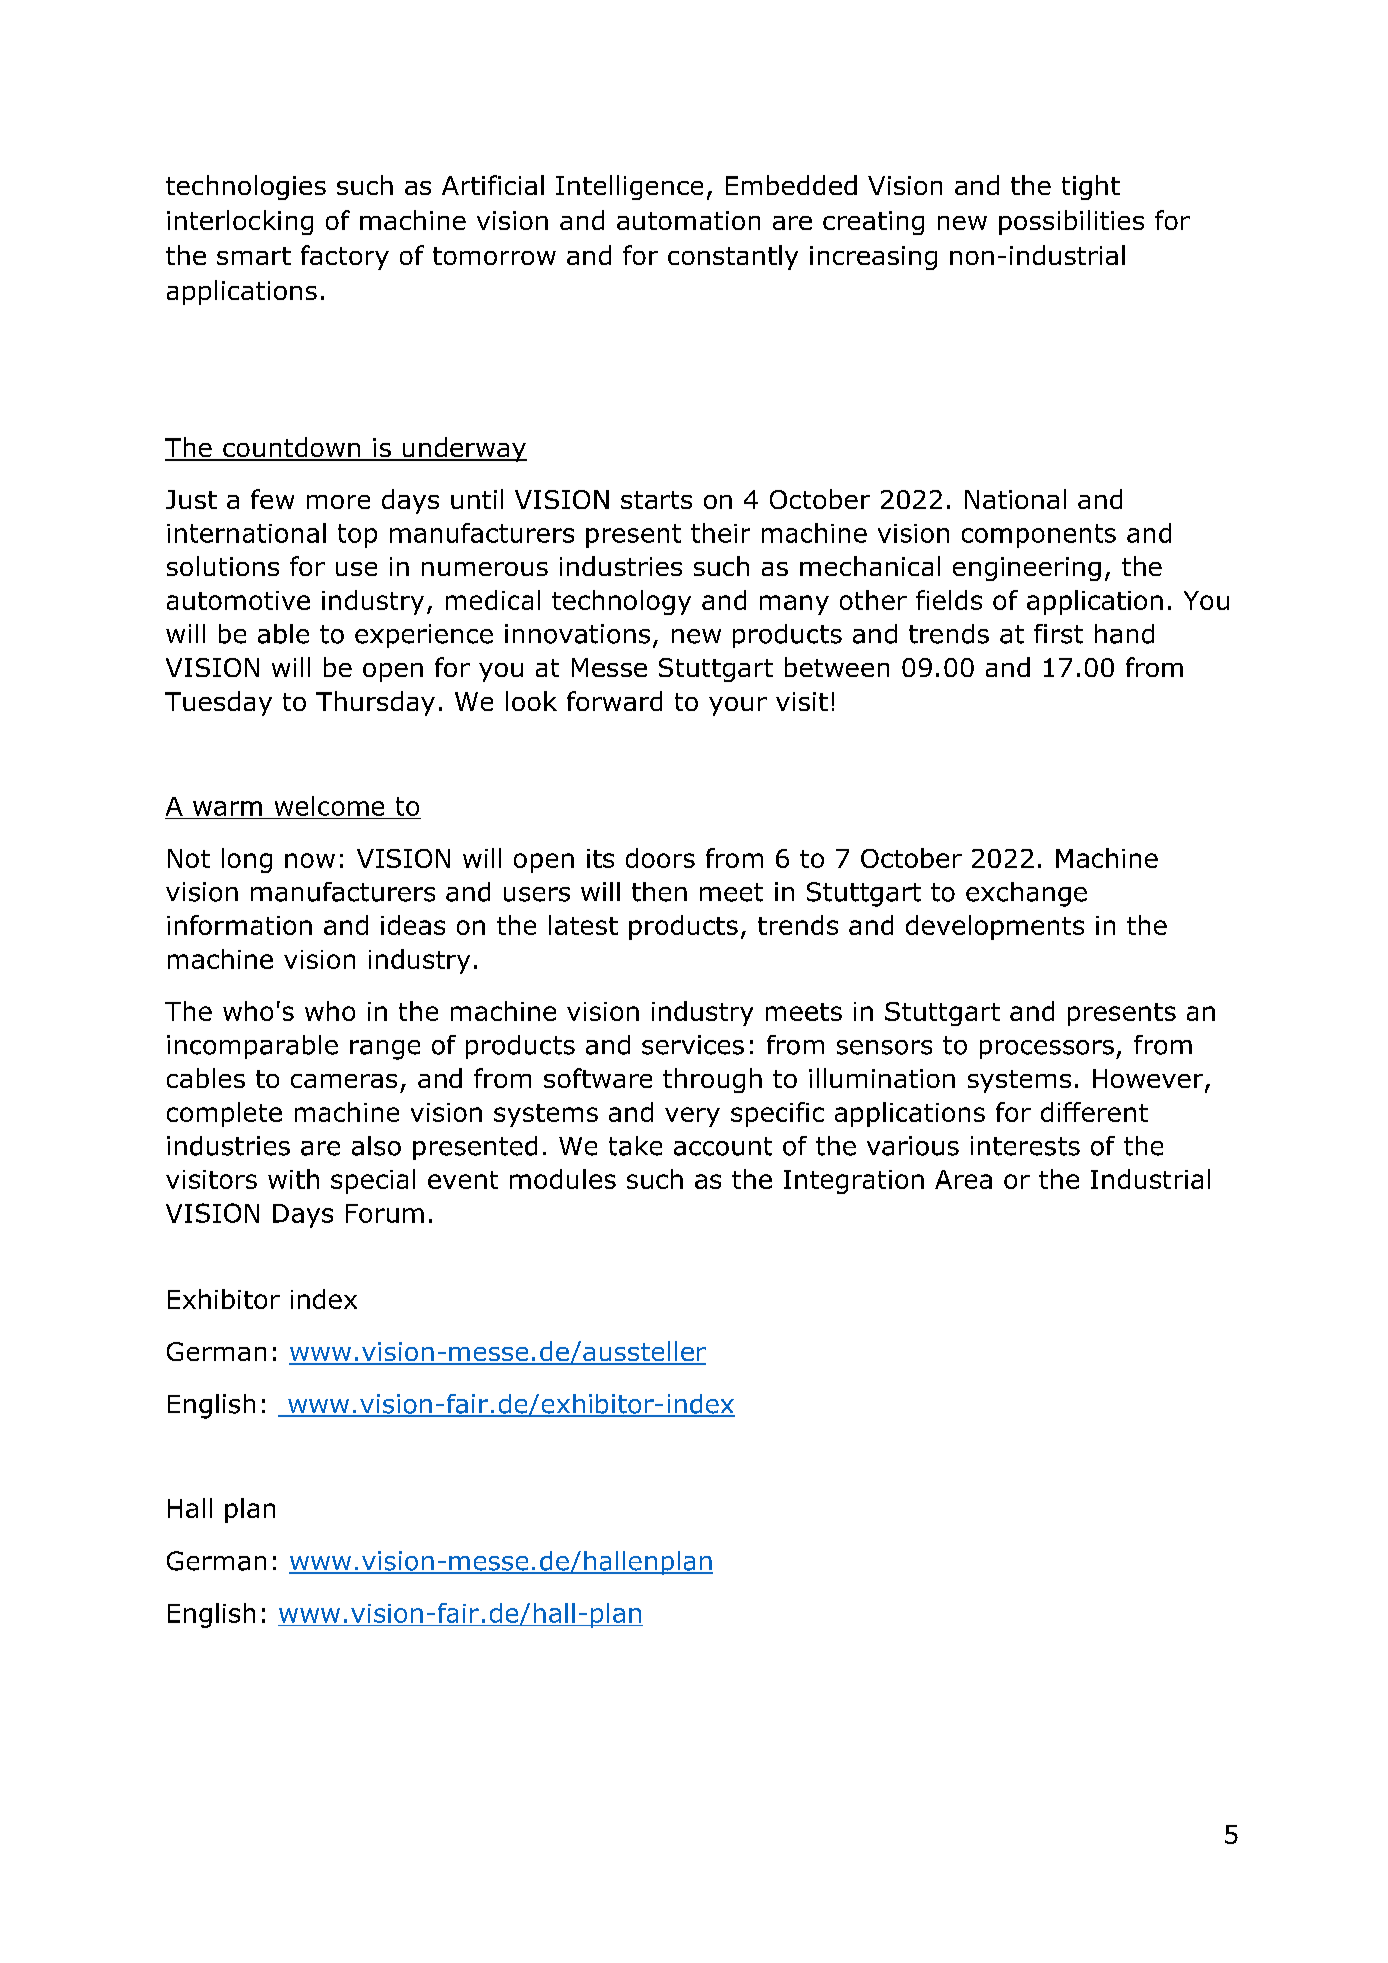 The width and height of the page is (1388, 1963). Describe the element at coordinates (1047, 1049) in the page. I see `processors` at that location.
